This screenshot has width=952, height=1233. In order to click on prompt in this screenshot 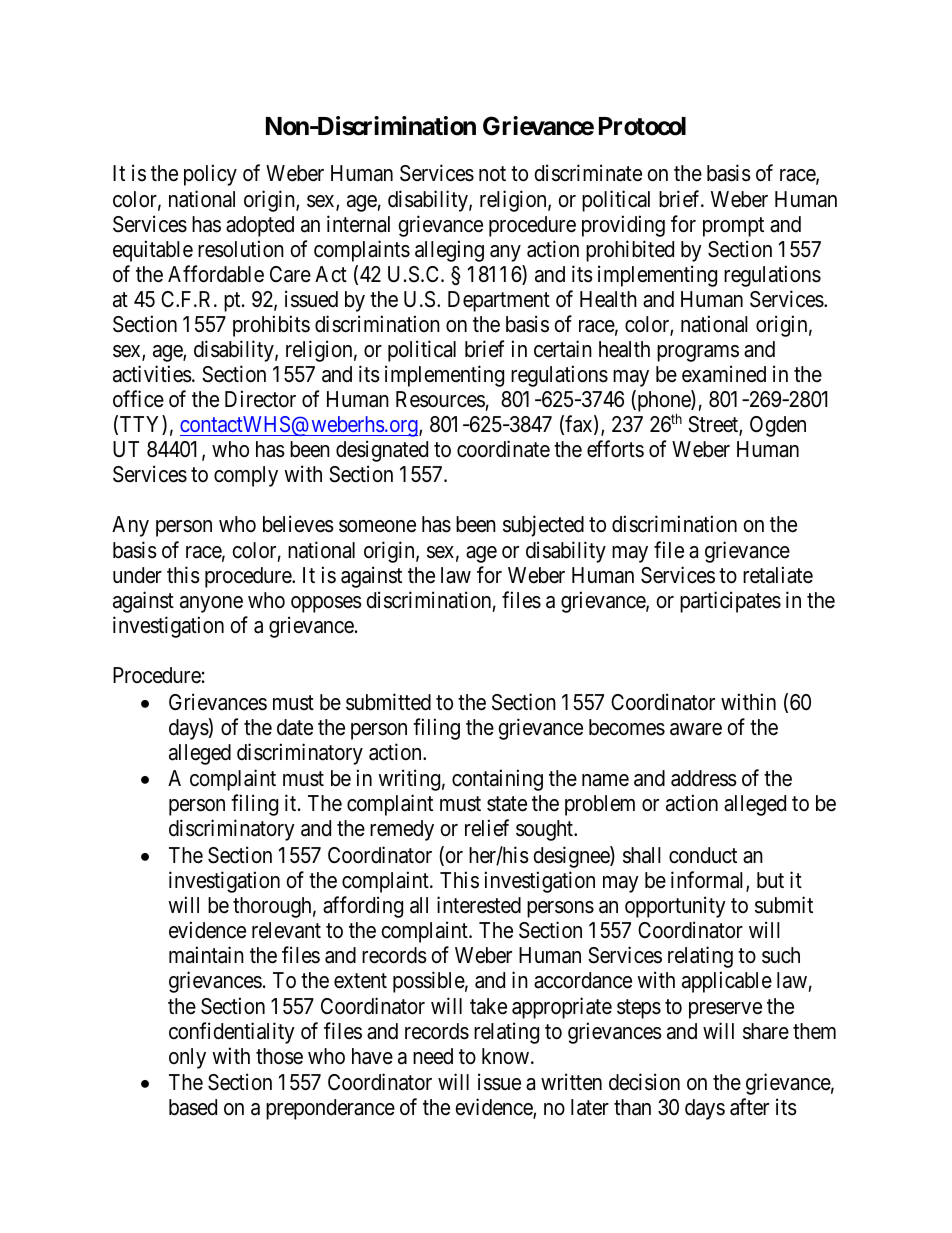, I will do `click(733, 227)`.
